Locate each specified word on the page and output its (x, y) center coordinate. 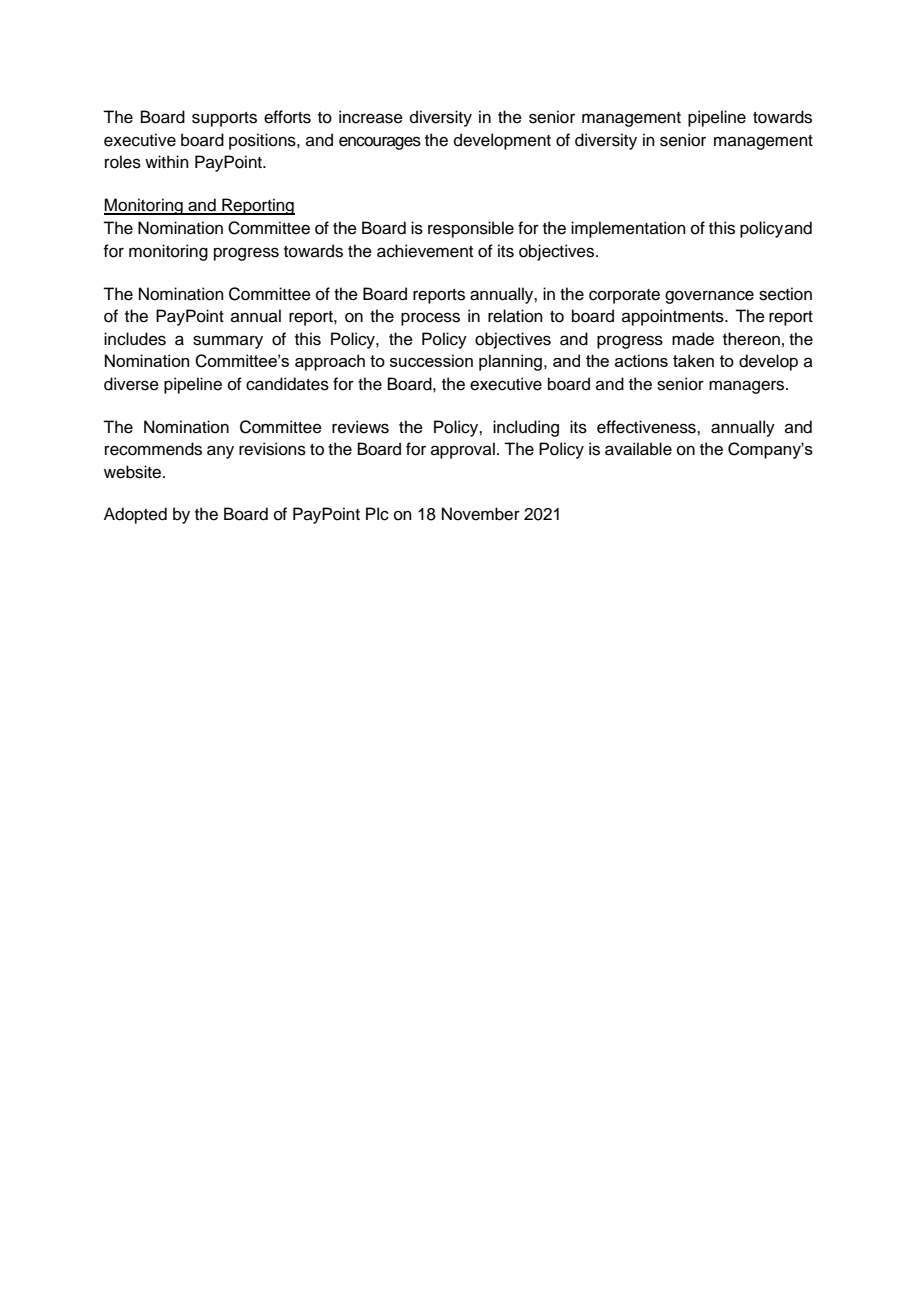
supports (224, 119)
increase (371, 117)
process (430, 319)
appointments (674, 317)
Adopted (135, 515)
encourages (380, 143)
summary (228, 342)
